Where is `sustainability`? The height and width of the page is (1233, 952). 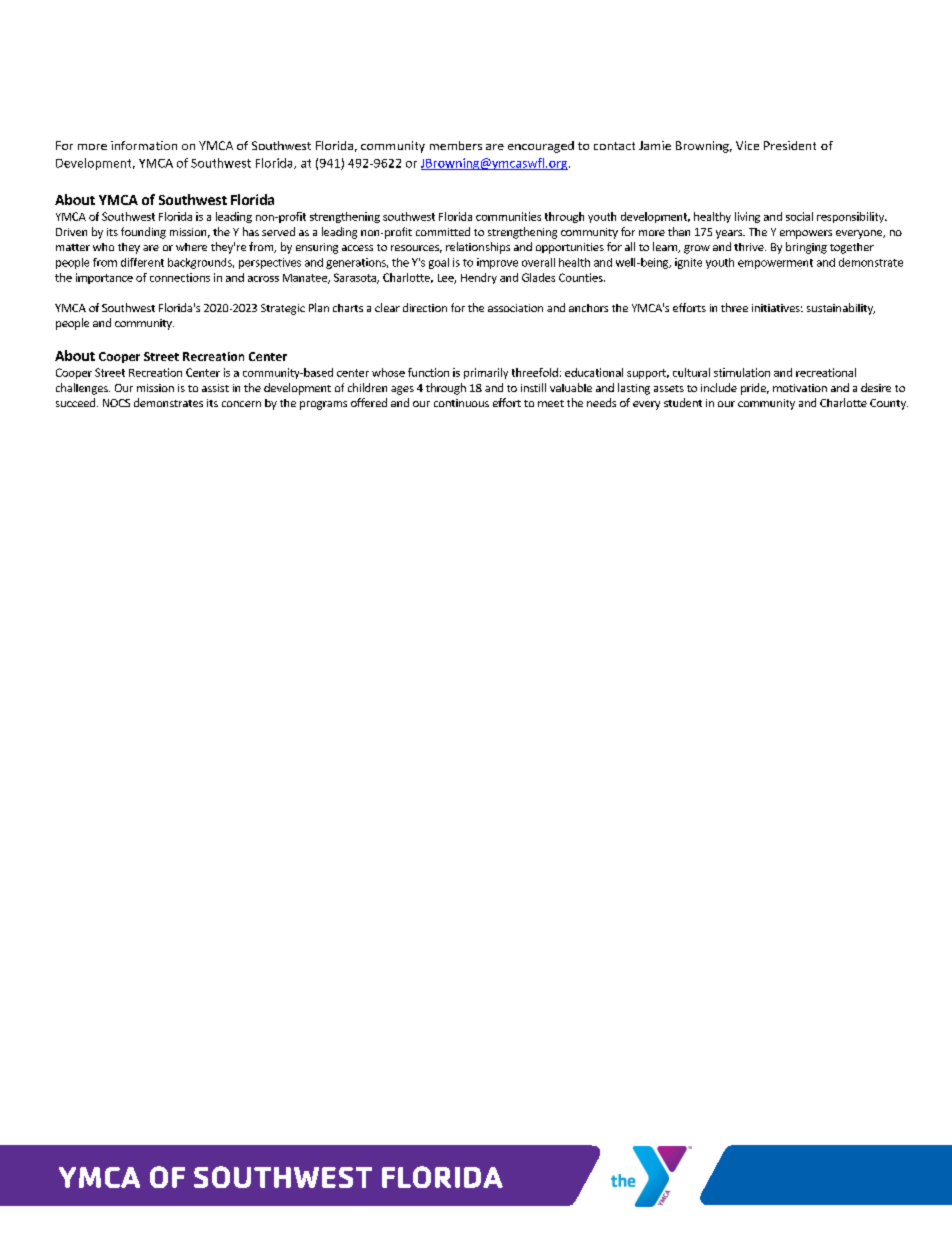 sustainability is located at coordinates (841, 309).
